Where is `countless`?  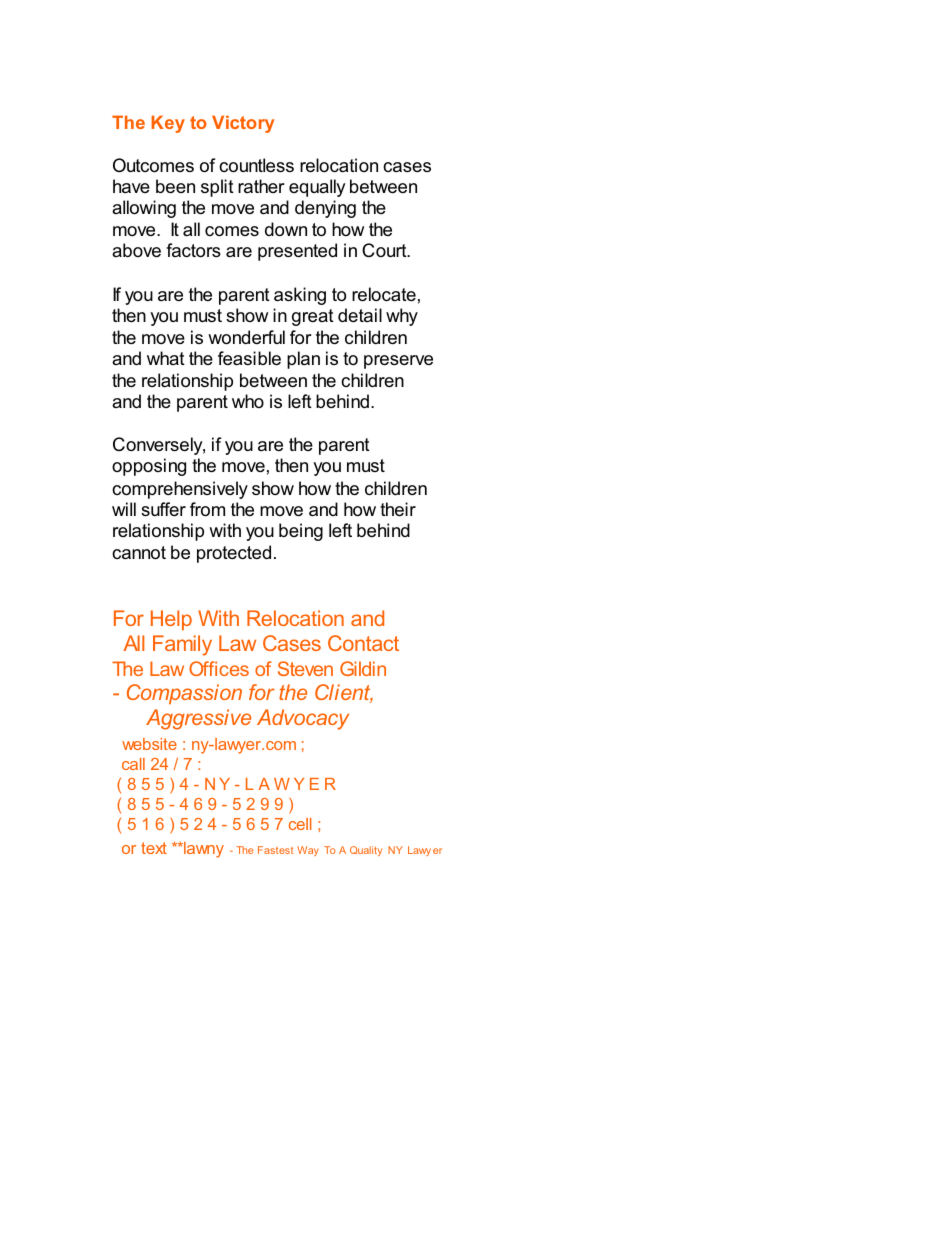
countless is located at coordinates (256, 165).
